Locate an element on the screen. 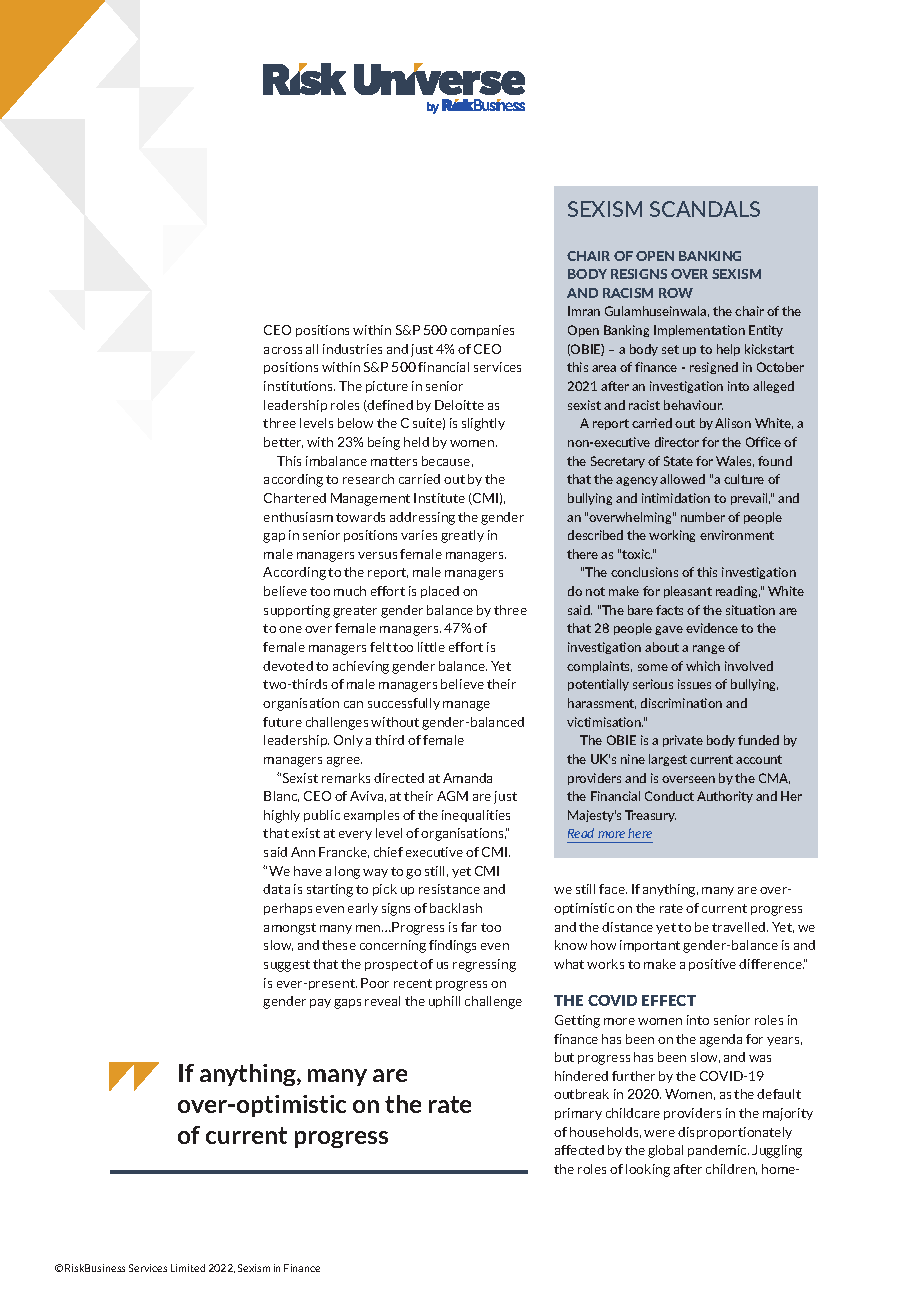 The width and height of the screenshot is (924, 1308). Limited is located at coordinates (188, 1268).
